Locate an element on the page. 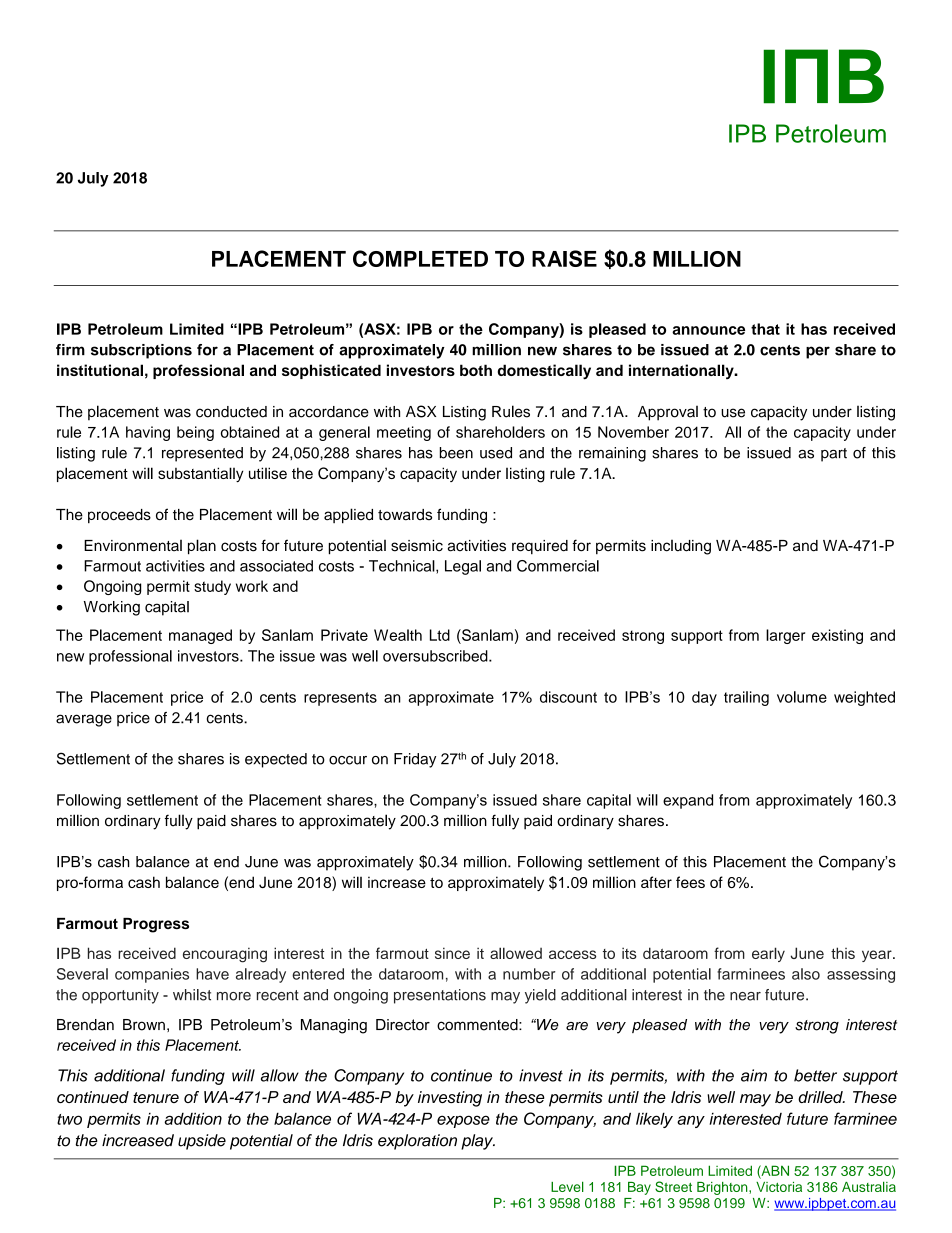 The image size is (952, 1233). Friday is located at coordinates (415, 760).
